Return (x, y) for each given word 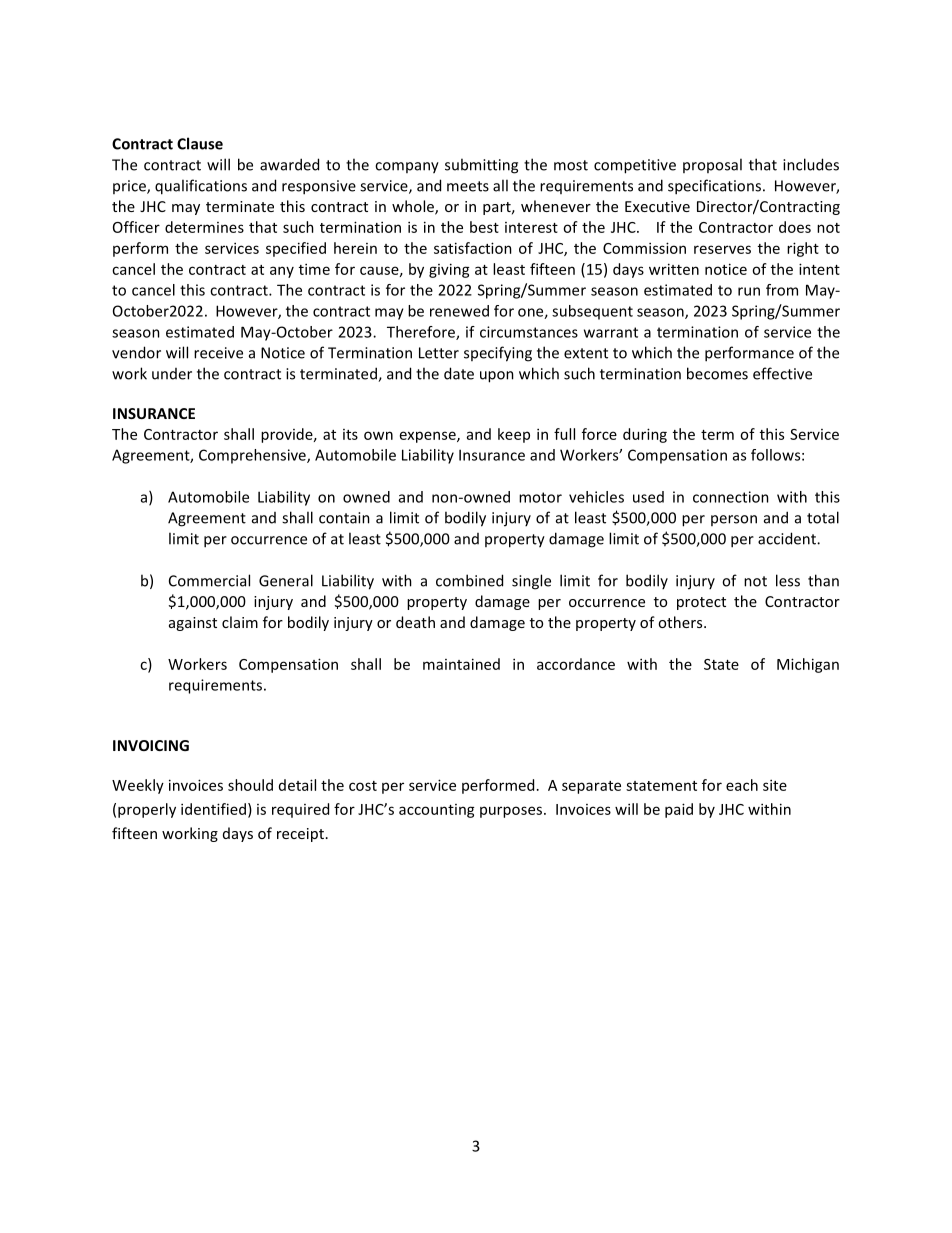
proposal (712, 165)
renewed (459, 311)
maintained (461, 664)
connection (731, 497)
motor (540, 497)
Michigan (808, 665)
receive (218, 353)
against (193, 624)
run (749, 291)
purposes (511, 812)
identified (213, 809)
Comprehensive (253, 456)
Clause (200, 143)
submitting (481, 166)
